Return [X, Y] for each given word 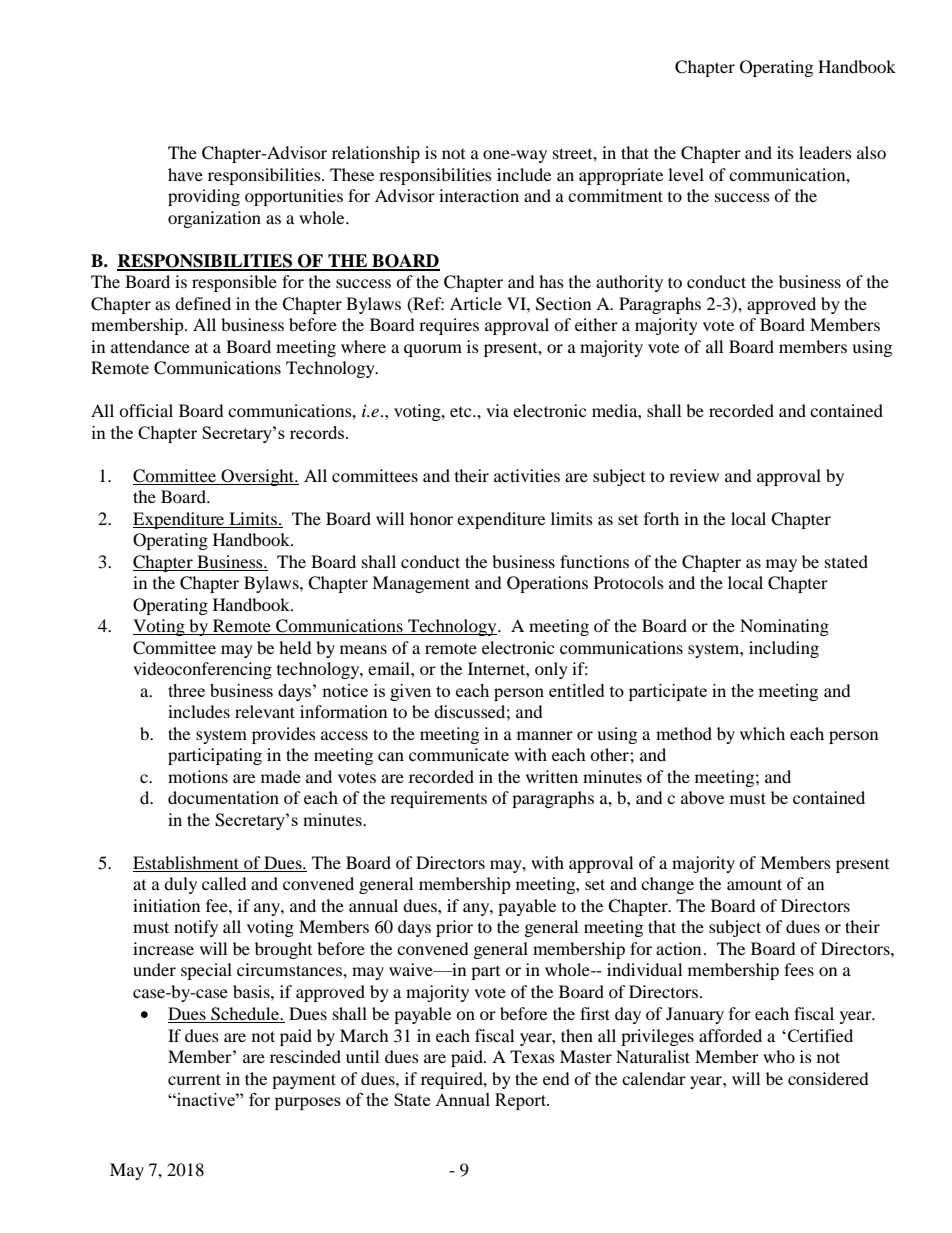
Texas [532, 1056]
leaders [825, 152]
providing [204, 197]
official [146, 410]
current [194, 1079]
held [295, 647]
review [694, 475]
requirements [438, 799]
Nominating [784, 627]
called [224, 883]
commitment [615, 195]
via [497, 410]
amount [754, 884]
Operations [547, 584]
